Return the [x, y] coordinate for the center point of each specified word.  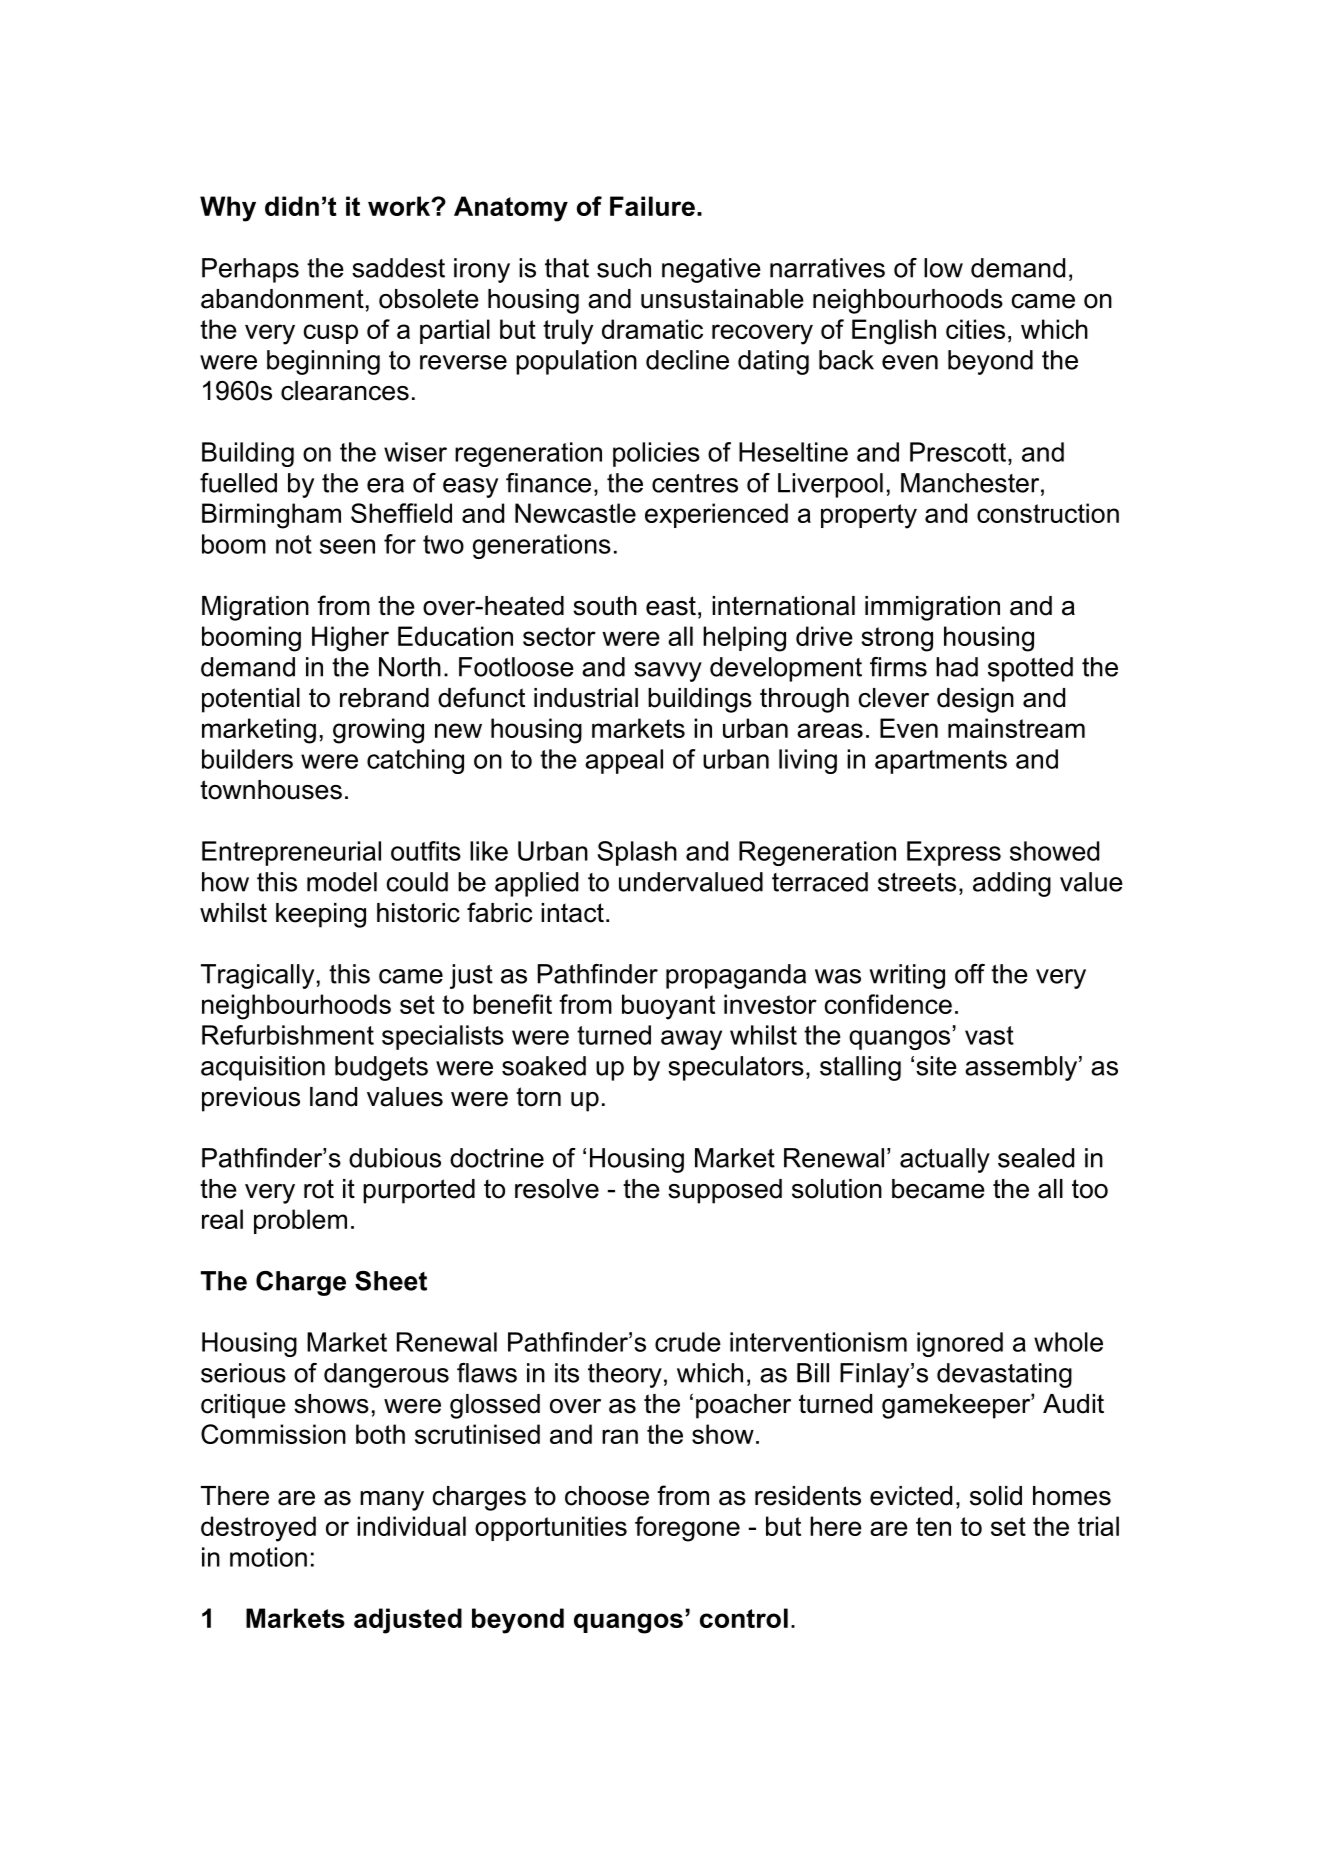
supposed [725, 1191]
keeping [321, 915]
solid [996, 1496]
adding [1012, 884]
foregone [687, 1529]
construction [1048, 513]
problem [300, 1221]
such [624, 268]
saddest [398, 268]
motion [268, 1557]
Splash [637, 853]
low [943, 268]
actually [945, 1160]
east [671, 606]
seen [347, 546]
